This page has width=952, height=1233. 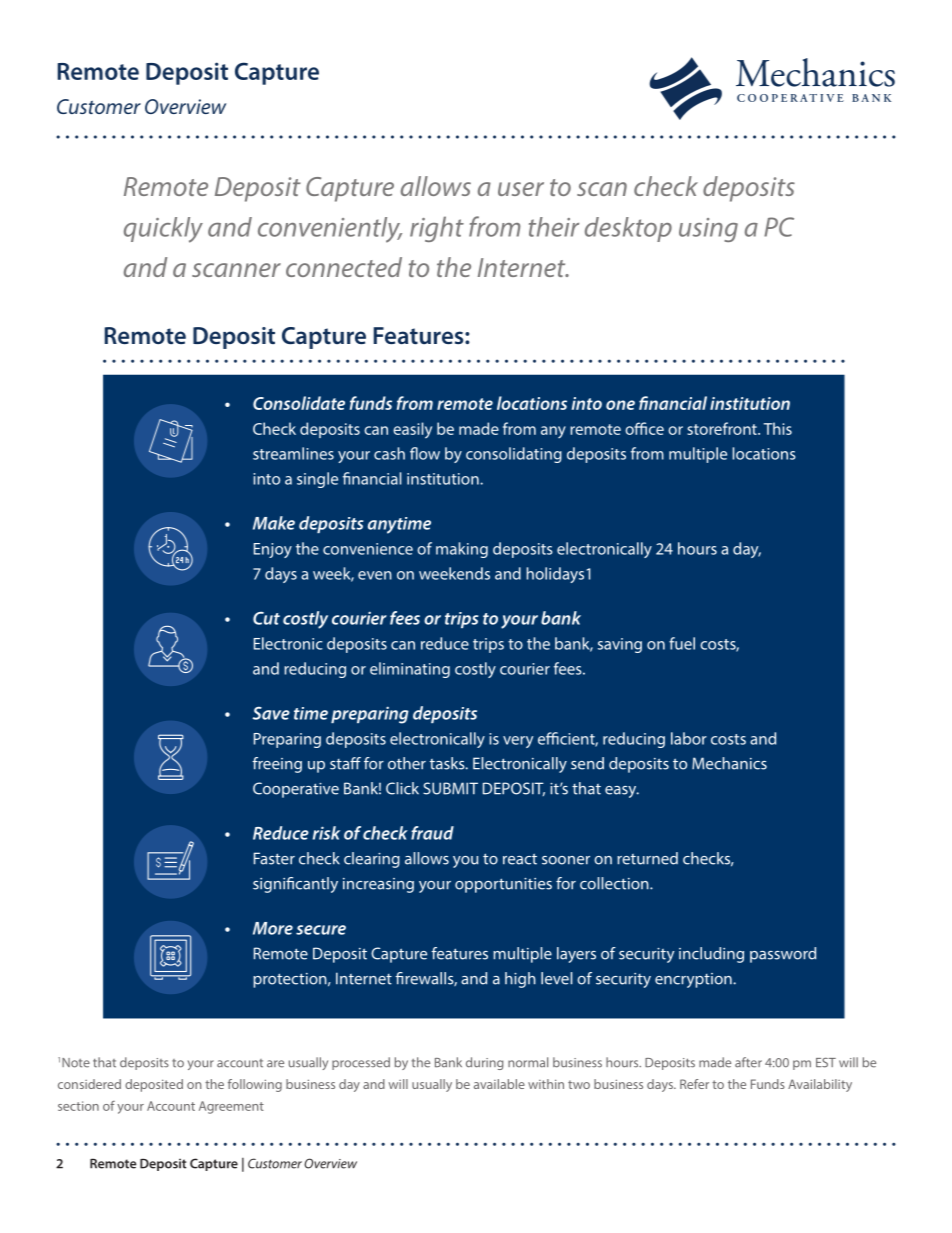 What do you see at coordinates (274, 858) in the page?
I see `Faster` at bounding box center [274, 858].
